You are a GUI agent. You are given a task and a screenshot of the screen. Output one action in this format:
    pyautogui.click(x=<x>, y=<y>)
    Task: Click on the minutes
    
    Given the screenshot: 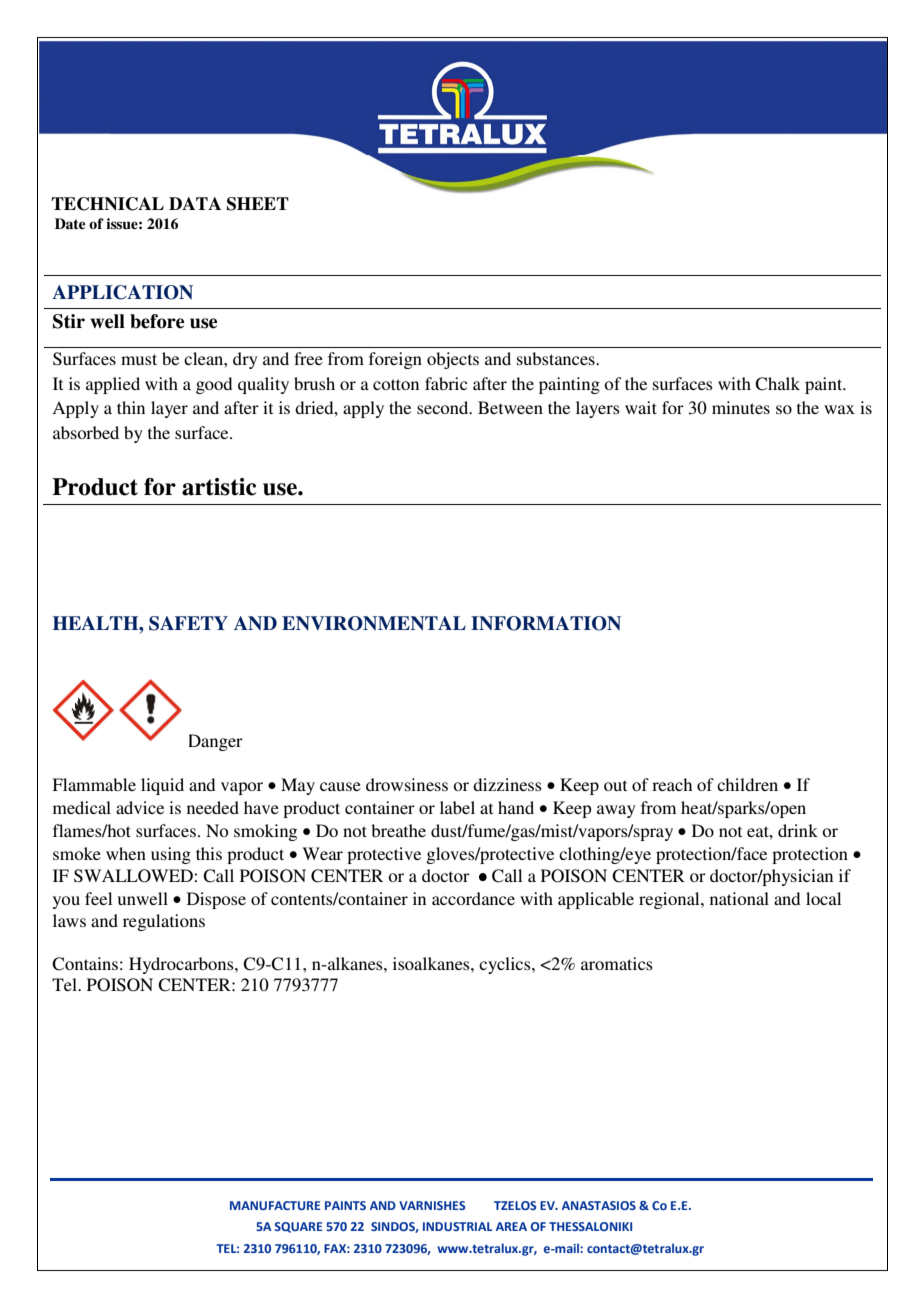 What is the action you would take?
    pyautogui.click(x=741, y=407)
